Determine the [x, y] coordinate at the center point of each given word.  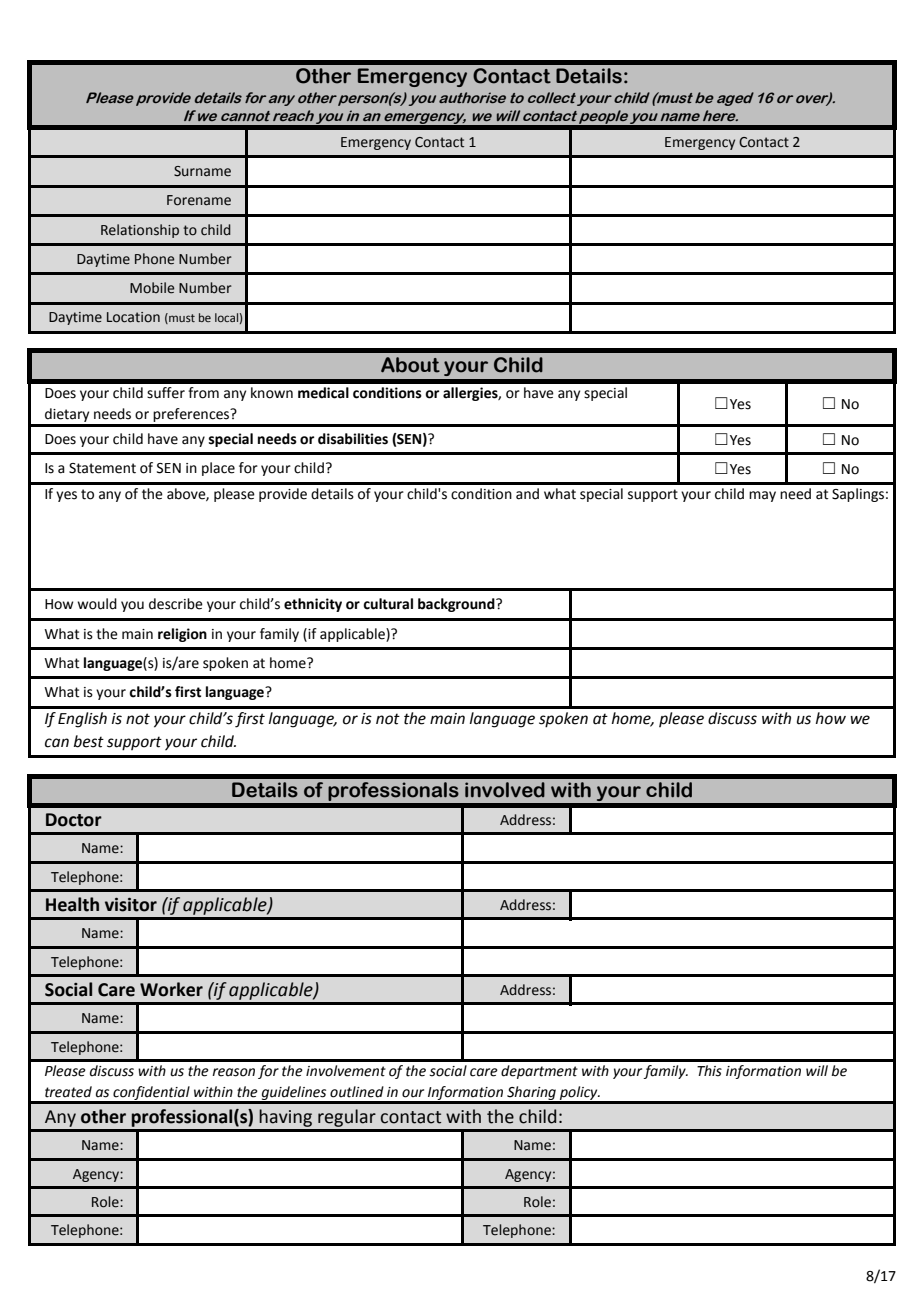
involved [505, 790]
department [539, 1072]
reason [233, 1072]
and [527, 494]
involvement [346, 1071]
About [410, 365]
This [709, 1071]
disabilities [353, 439]
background [457, 605]
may [762, 496]
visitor [131, 905]
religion [182, 635]
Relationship [140, 231]
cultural [388, 604]
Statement [102, 468]
